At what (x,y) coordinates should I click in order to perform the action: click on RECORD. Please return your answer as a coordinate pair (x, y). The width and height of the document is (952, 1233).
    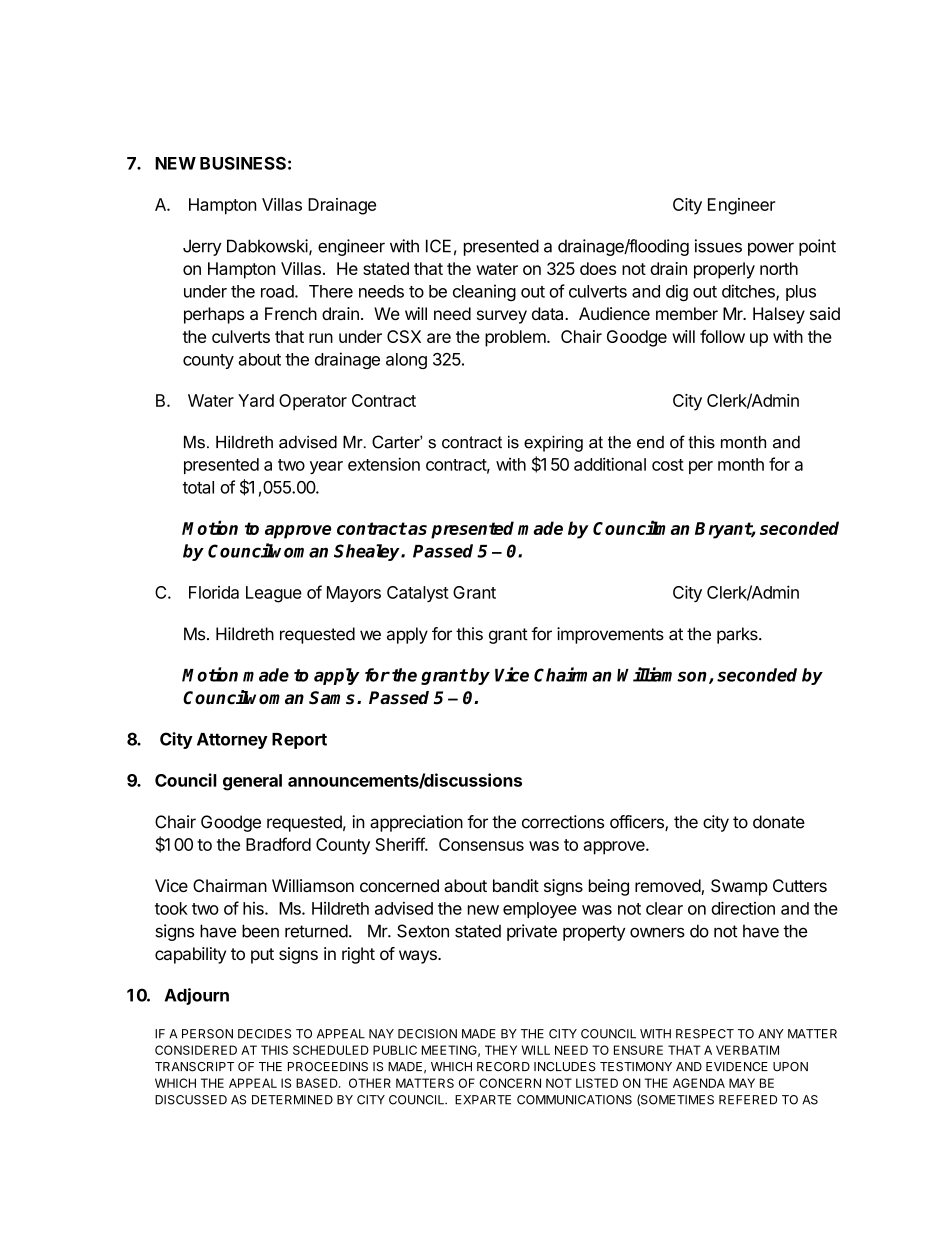
    Looking at the image, I should click on (503, 1067).
